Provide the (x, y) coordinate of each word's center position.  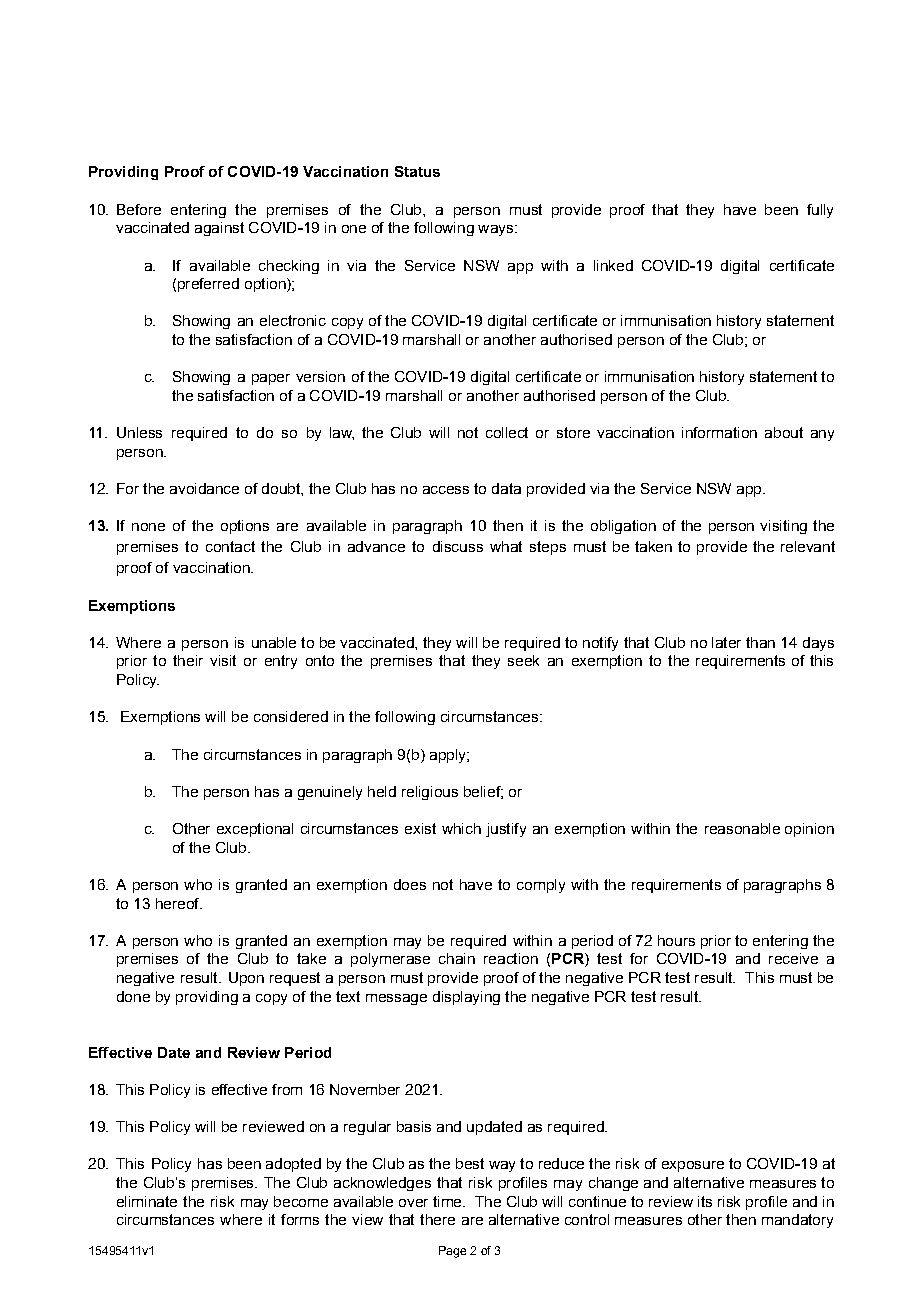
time (448, 1201)
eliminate (147, 1201)
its (705, 1201)
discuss (458, 546)
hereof (179, 903)
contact (230, 546)
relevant (808, 546)
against (219, 229)
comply (541, 886)
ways (497, 230)
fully (820, 211)
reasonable (742, 828)
